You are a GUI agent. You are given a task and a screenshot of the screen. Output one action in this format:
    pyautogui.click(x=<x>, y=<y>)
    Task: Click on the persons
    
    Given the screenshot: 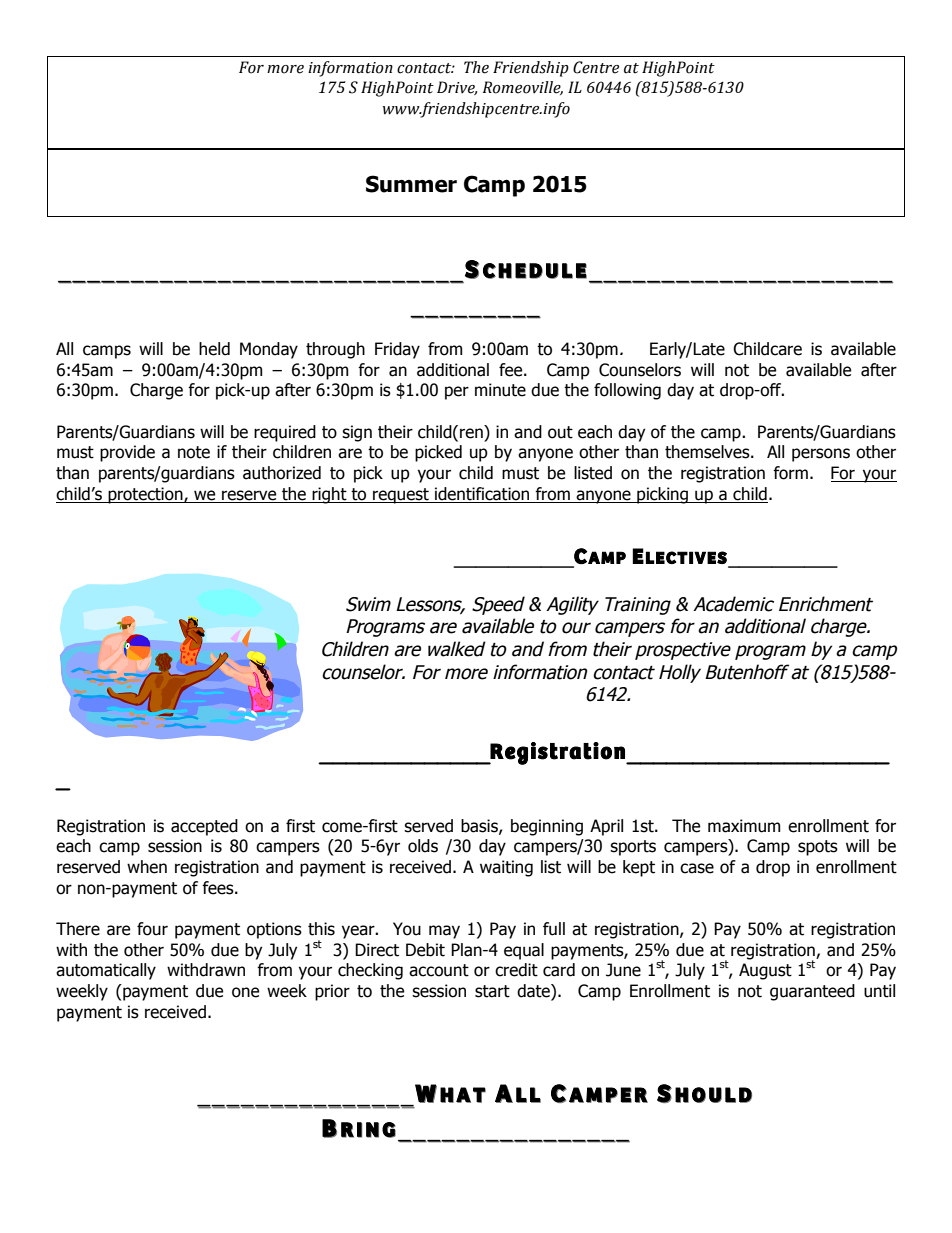 What is the action you would take?
    pyautogui.click(x=821, y=455)
